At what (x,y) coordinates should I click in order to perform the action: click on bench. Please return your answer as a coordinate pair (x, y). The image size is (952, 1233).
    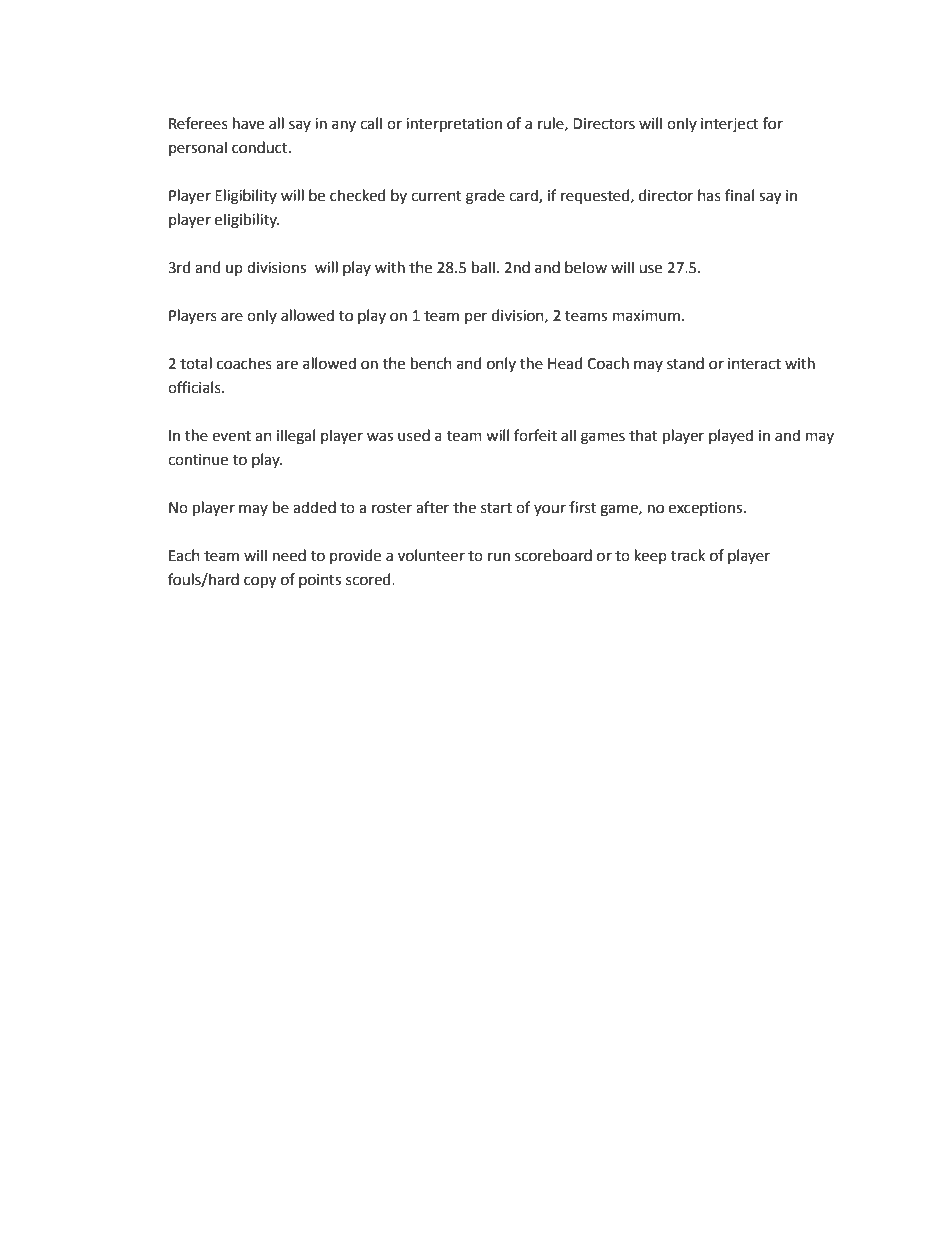
    Looking at the image, I should click on (431, 363).
